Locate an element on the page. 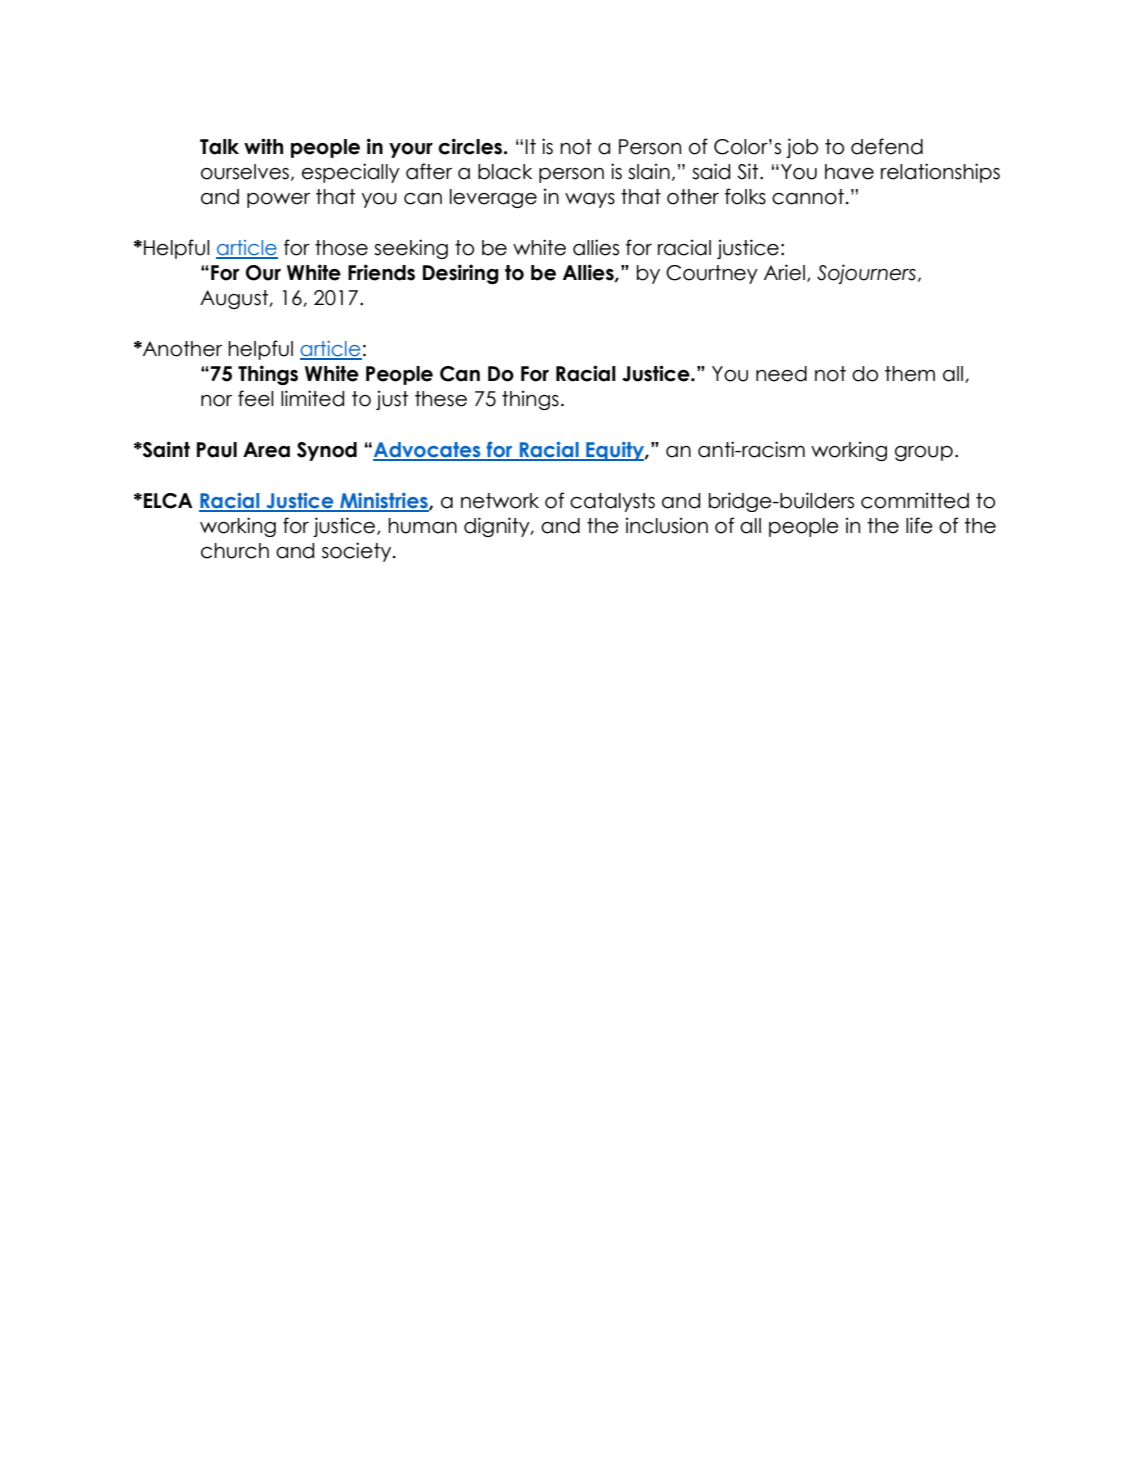  church is located at coordinates (235, 551).
